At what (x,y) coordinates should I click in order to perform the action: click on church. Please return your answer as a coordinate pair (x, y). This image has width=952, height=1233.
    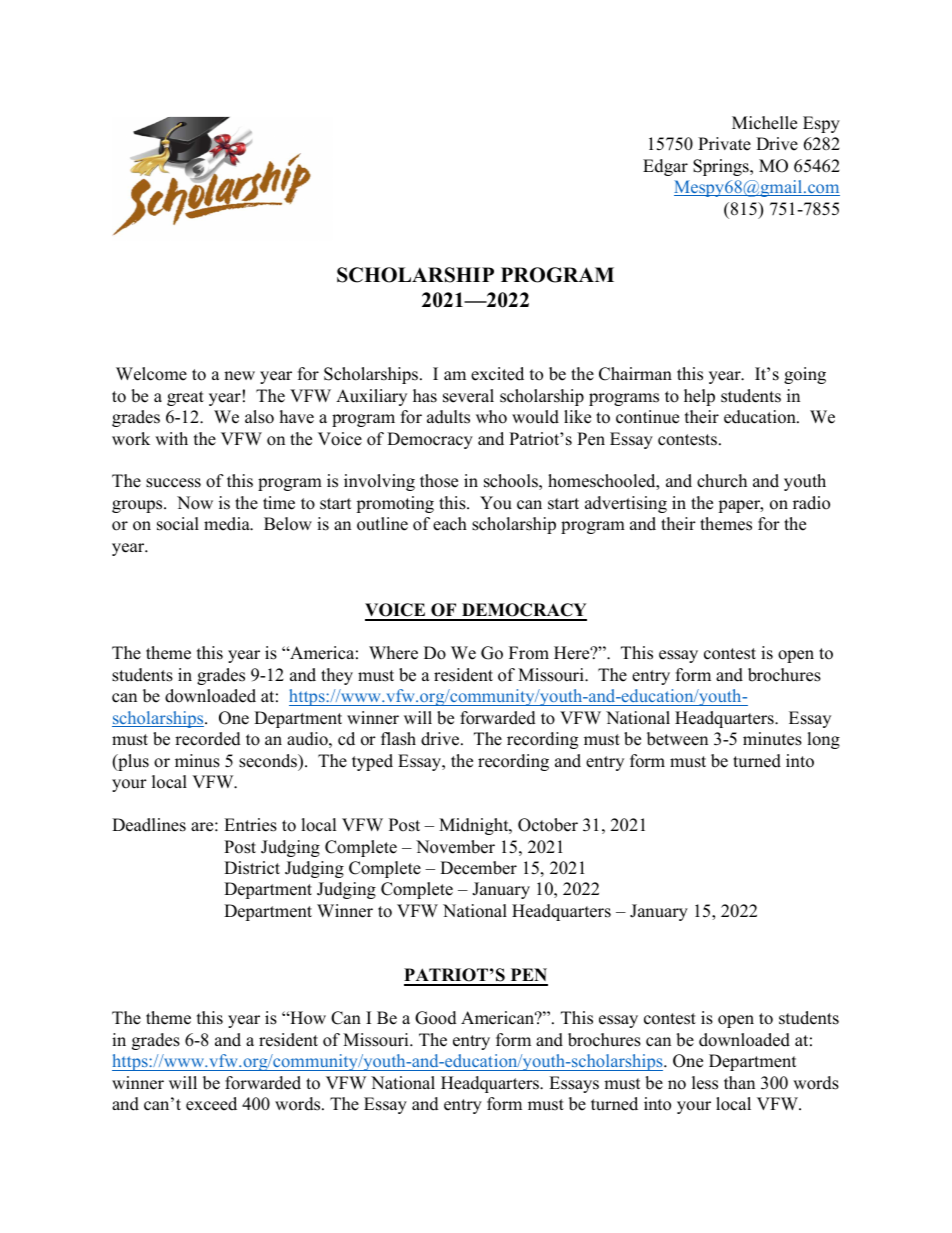
    Looking at the image, I should click on (722, 481).
